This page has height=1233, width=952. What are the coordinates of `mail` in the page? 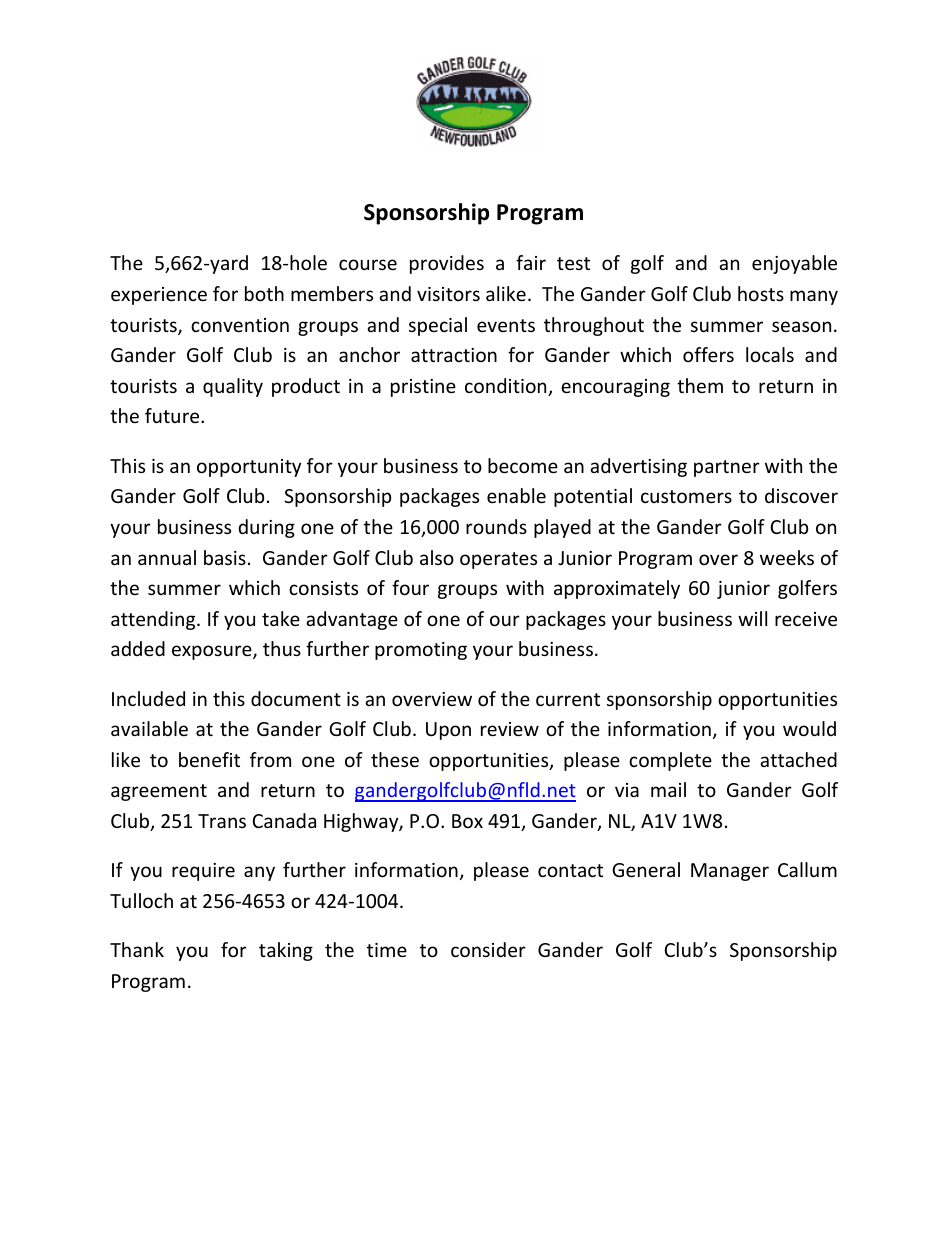 It's located at (668, 789).
